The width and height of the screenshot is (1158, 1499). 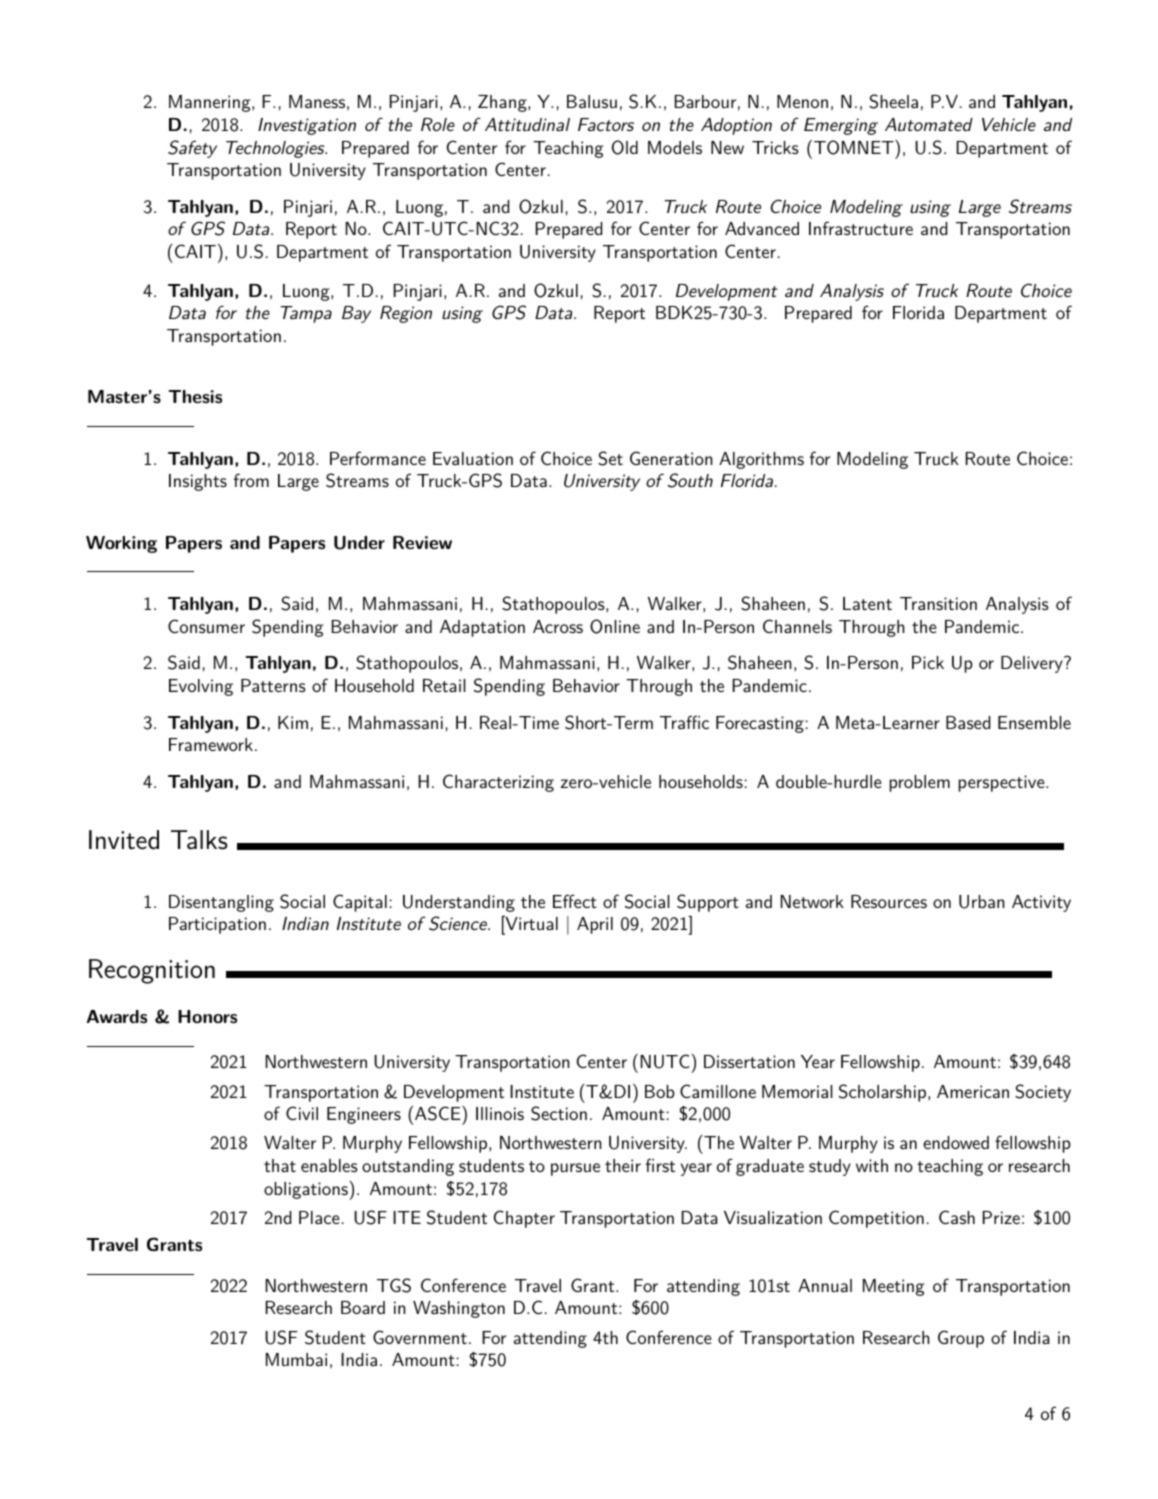 What do you see at coordinates (296, 1359) in the screenshot?
I see `Mumbai` at bounding box center [296, 1359].
